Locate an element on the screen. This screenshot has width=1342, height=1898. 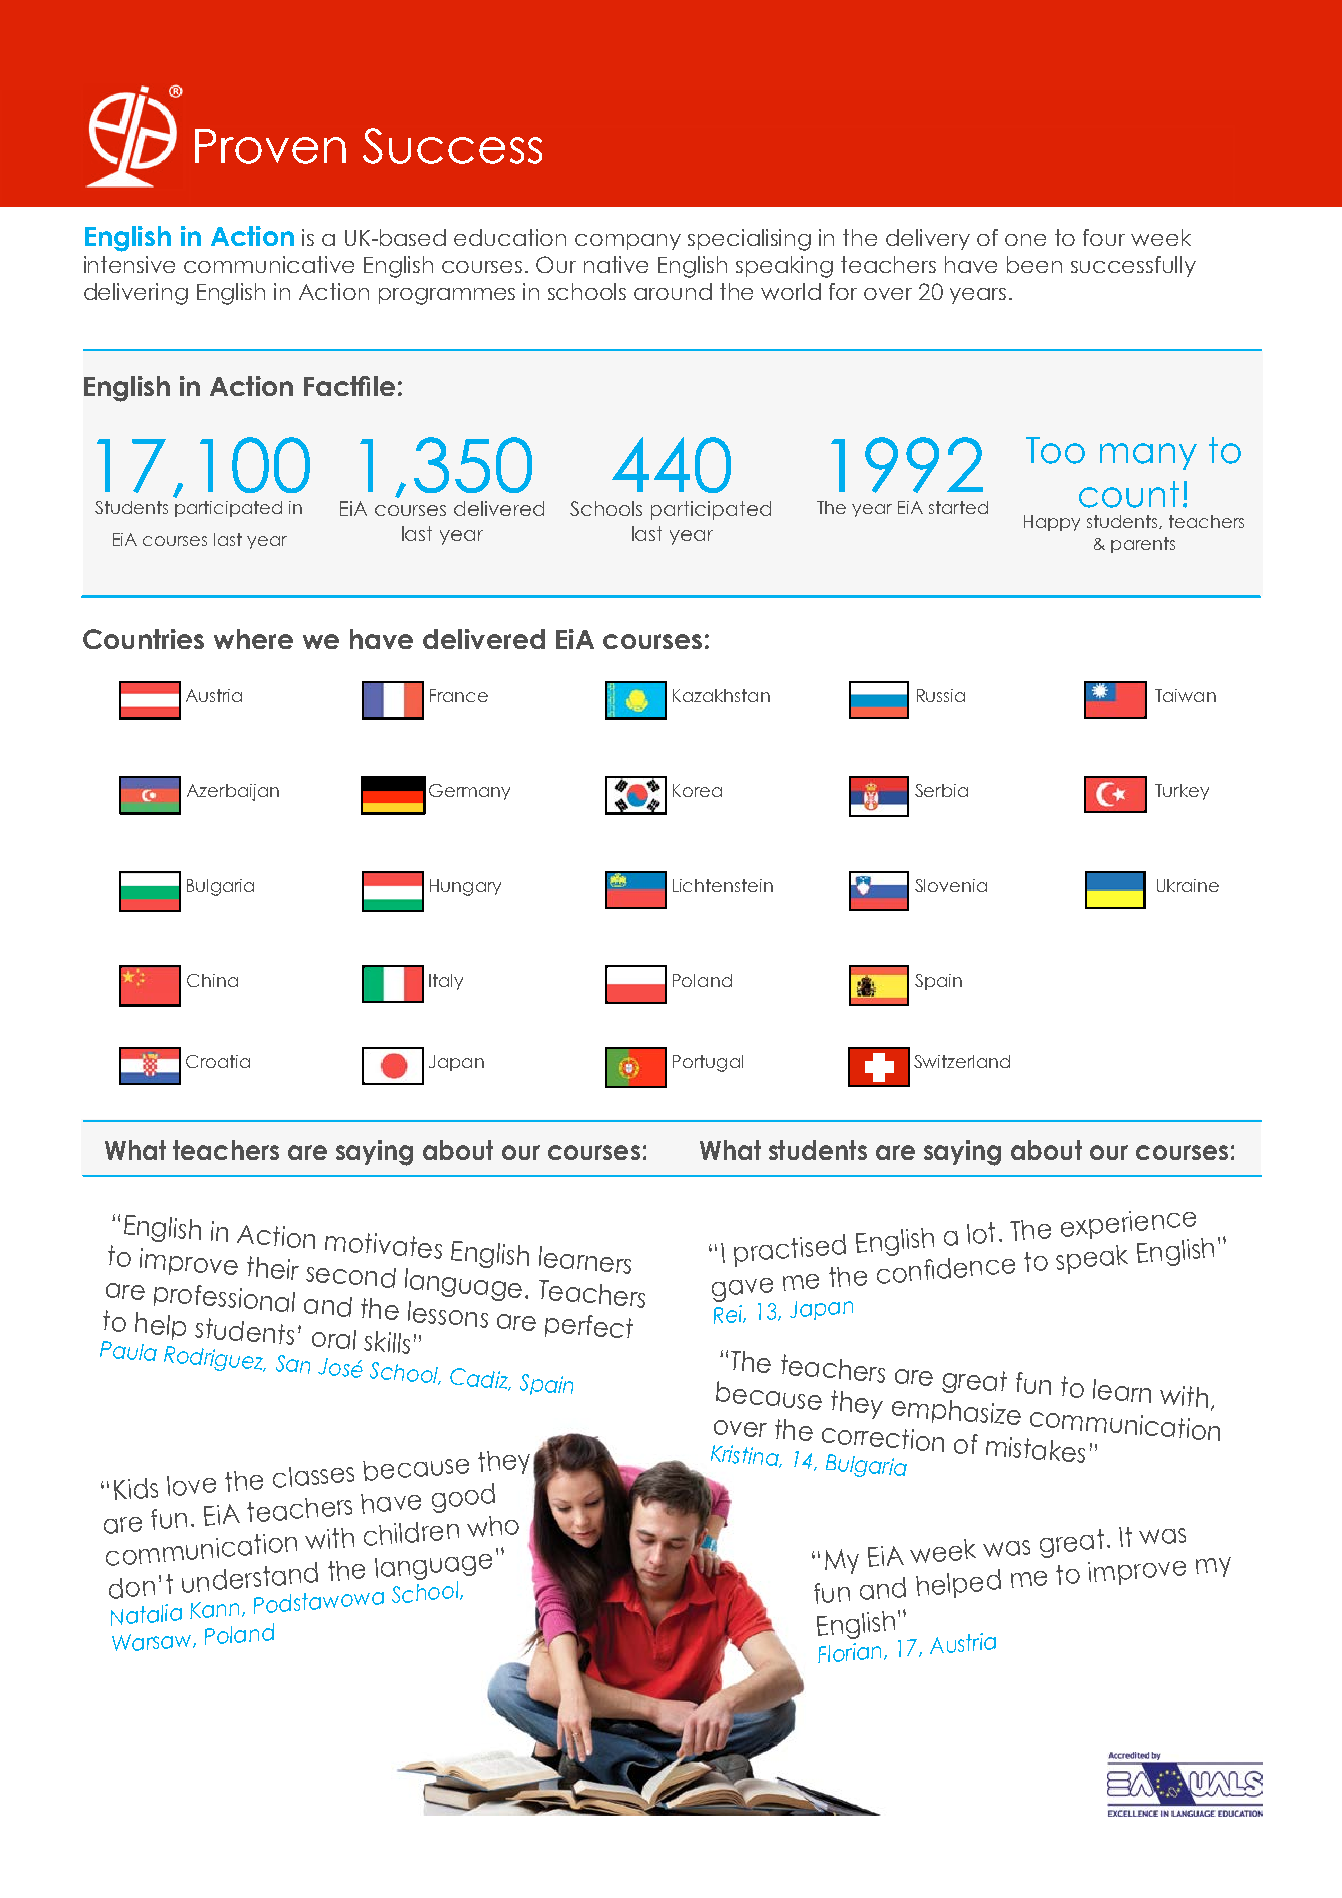
delivering is located at coordinates (136, 294).
